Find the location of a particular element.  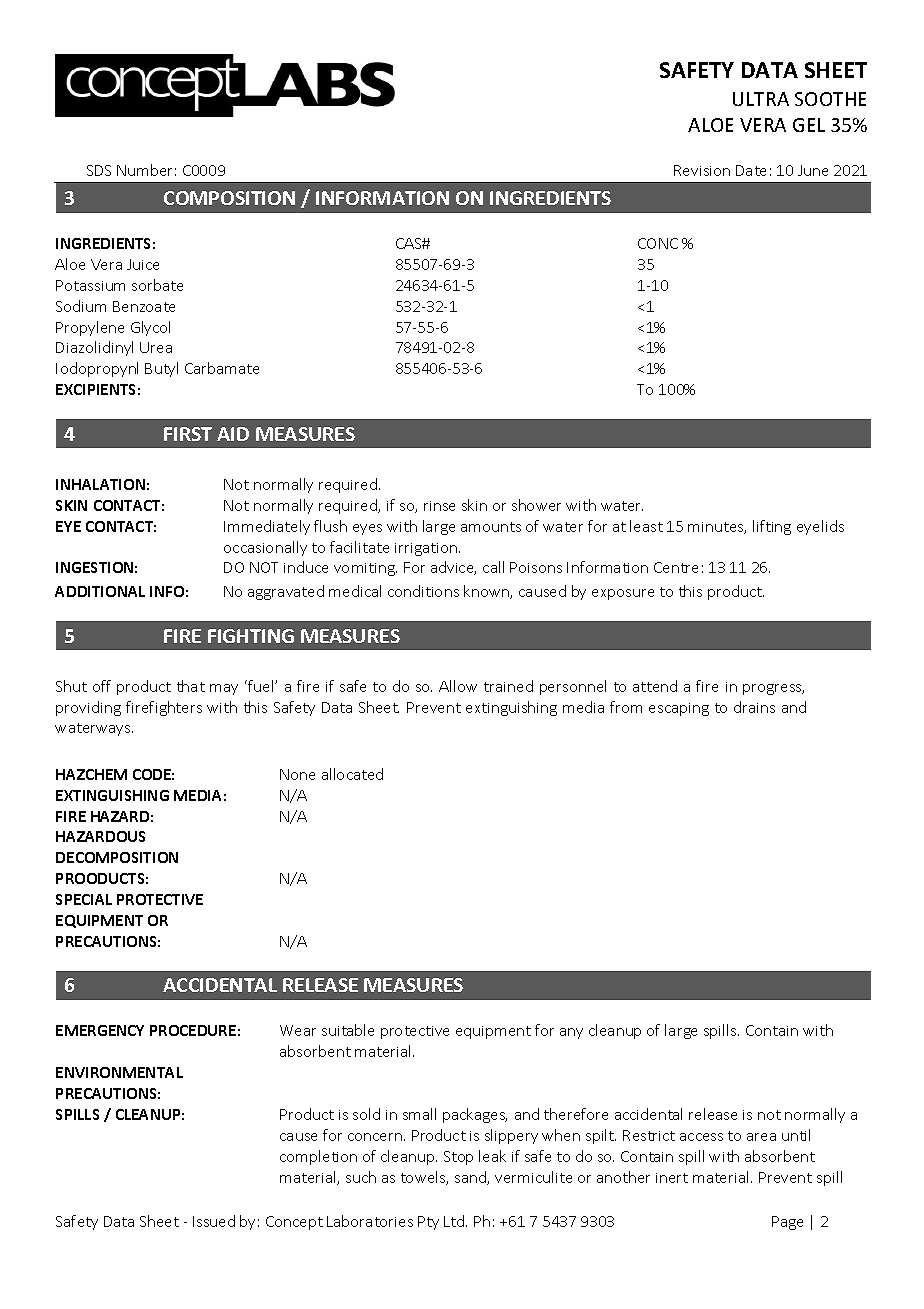

Issued is located at coordinates (214, 1221).
